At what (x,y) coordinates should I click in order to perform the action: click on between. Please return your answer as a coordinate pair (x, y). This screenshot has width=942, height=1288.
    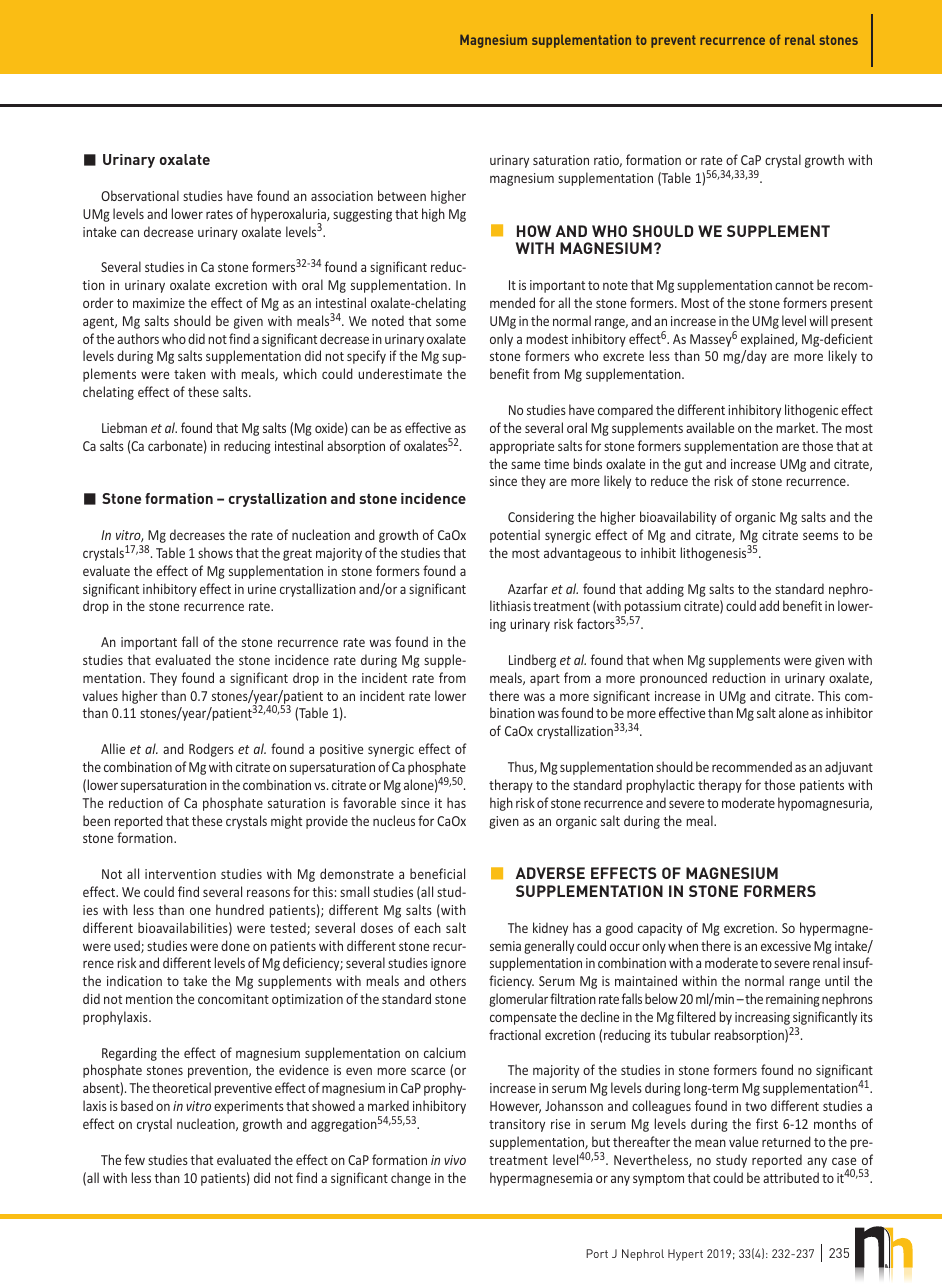
    Looking at the image, I should click on (402, 195).
